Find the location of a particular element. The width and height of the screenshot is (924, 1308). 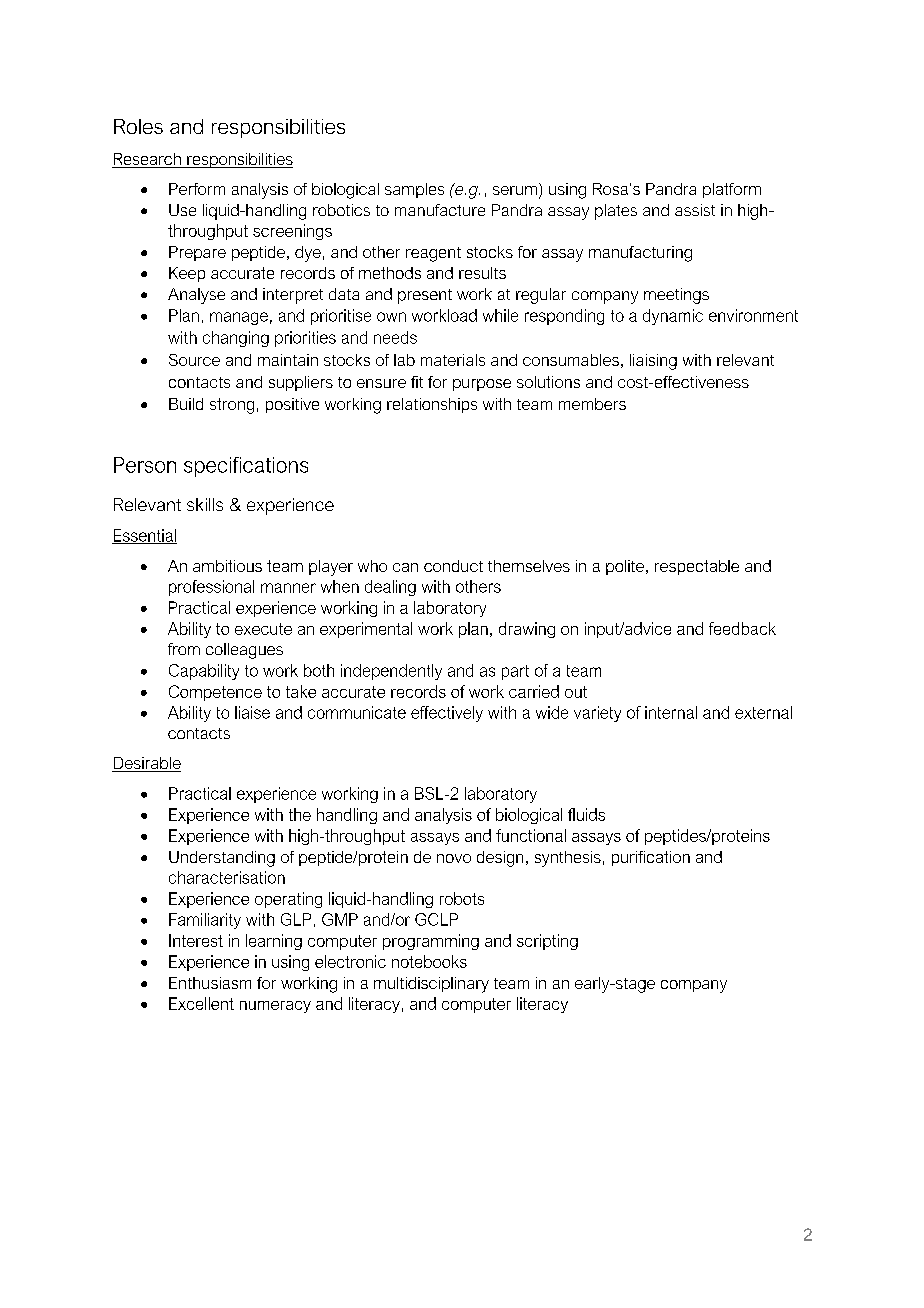

platform is located at coordinates (732, 190).
